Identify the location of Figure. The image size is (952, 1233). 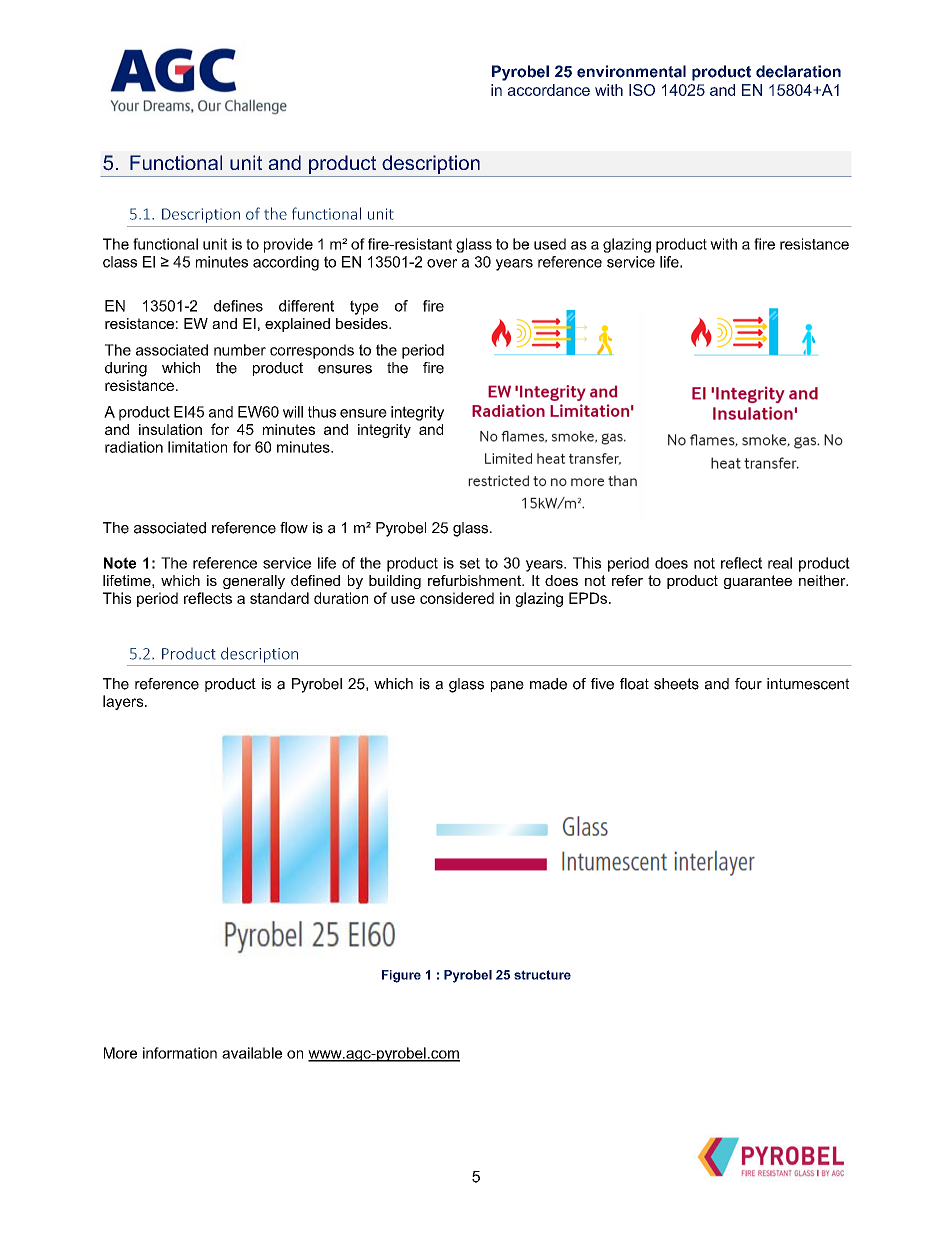
(401, 976).
